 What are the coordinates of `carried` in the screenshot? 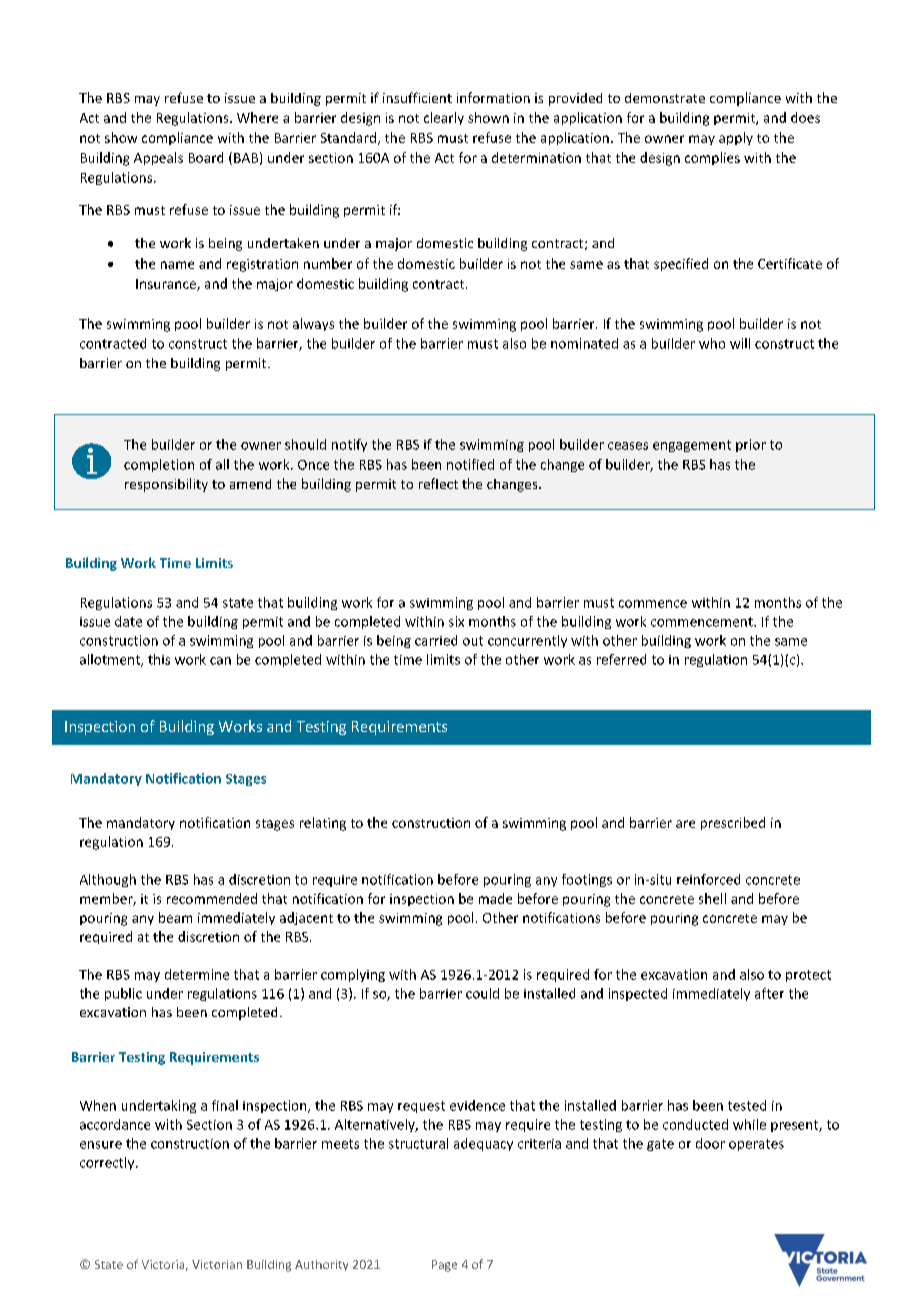 It's located at (436, 640).
